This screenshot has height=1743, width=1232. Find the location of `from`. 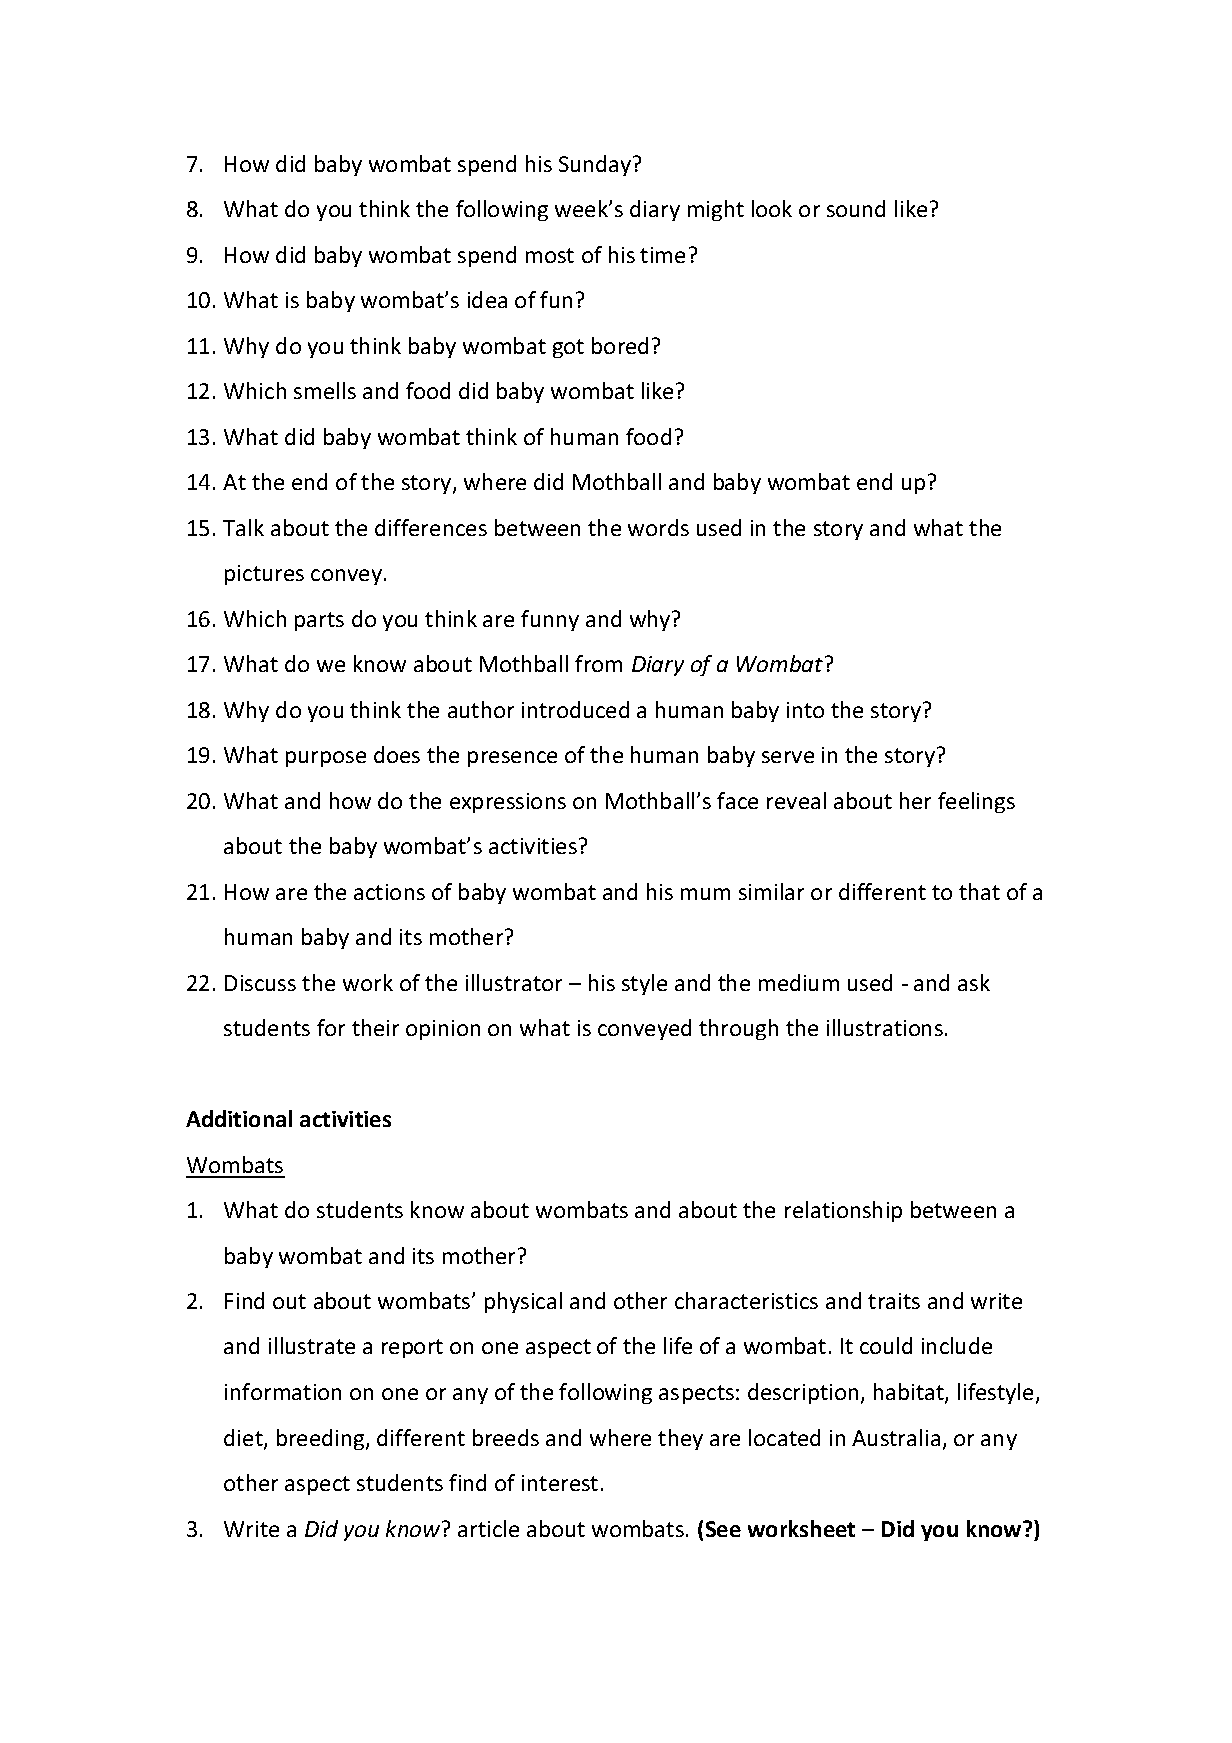

from is located at coordinates (598, 663).
